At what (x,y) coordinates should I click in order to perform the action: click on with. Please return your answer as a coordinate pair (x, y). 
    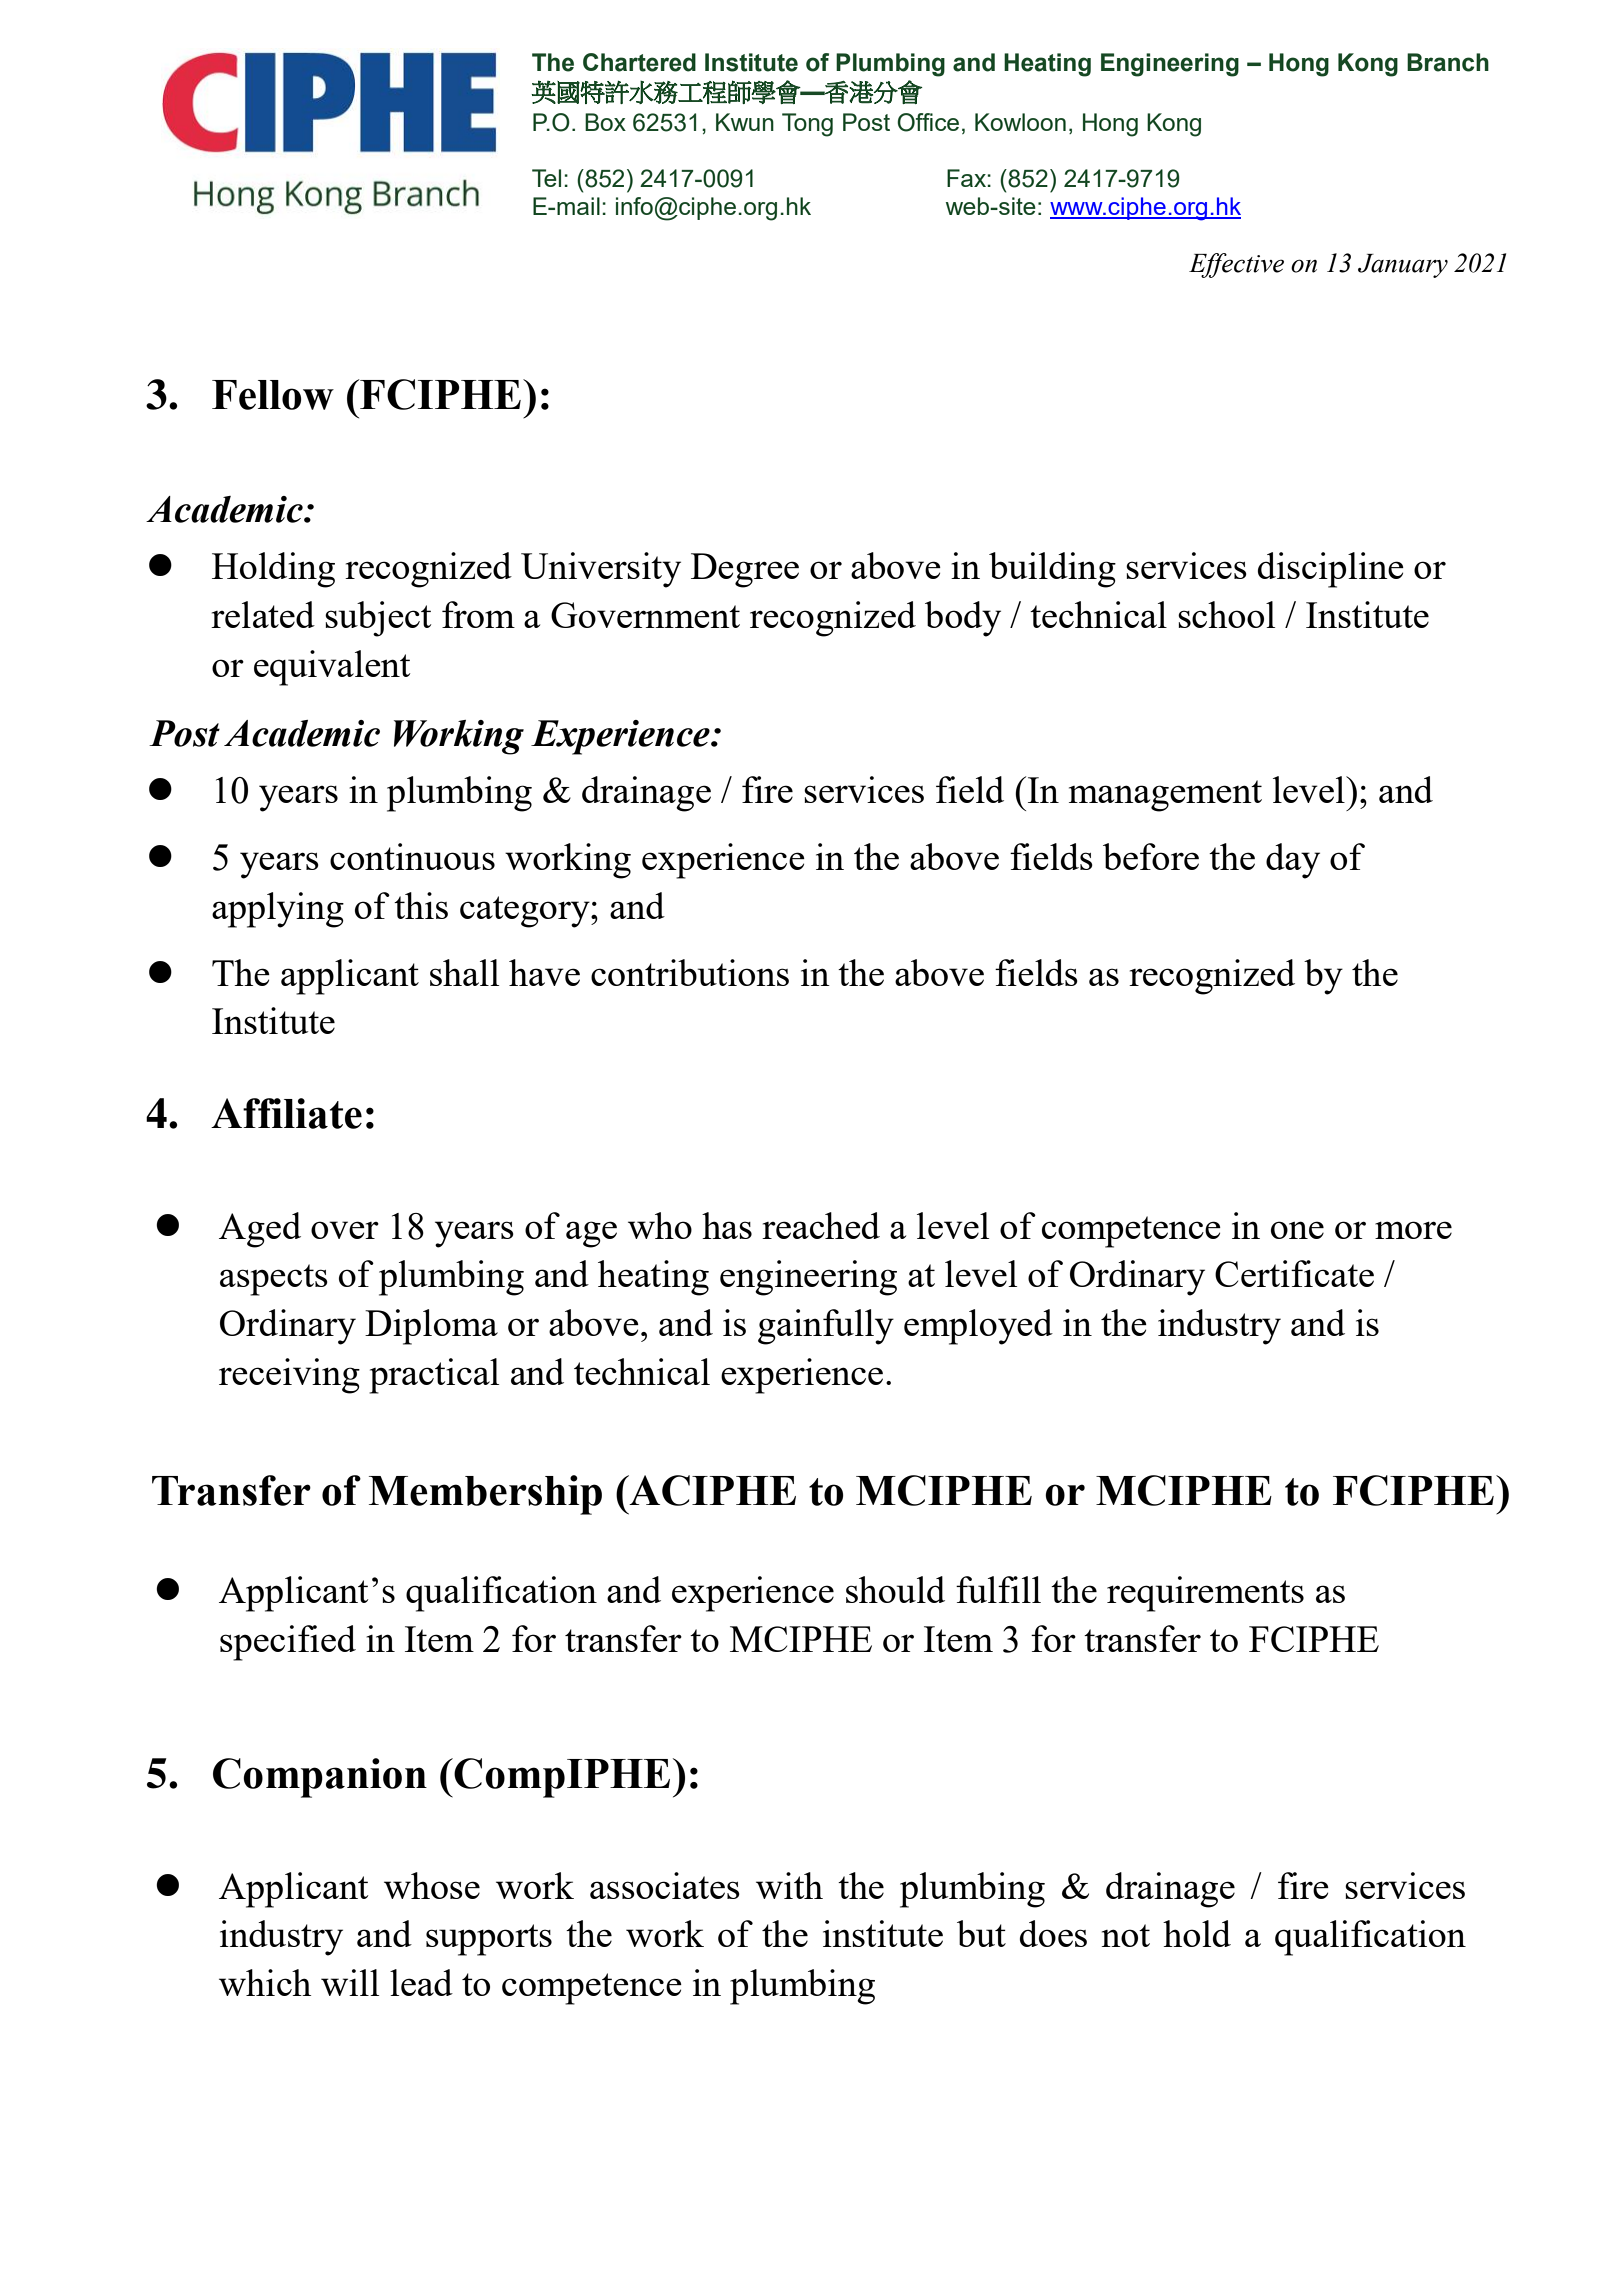
    Looking at the image, I should click on (789, 1885).
